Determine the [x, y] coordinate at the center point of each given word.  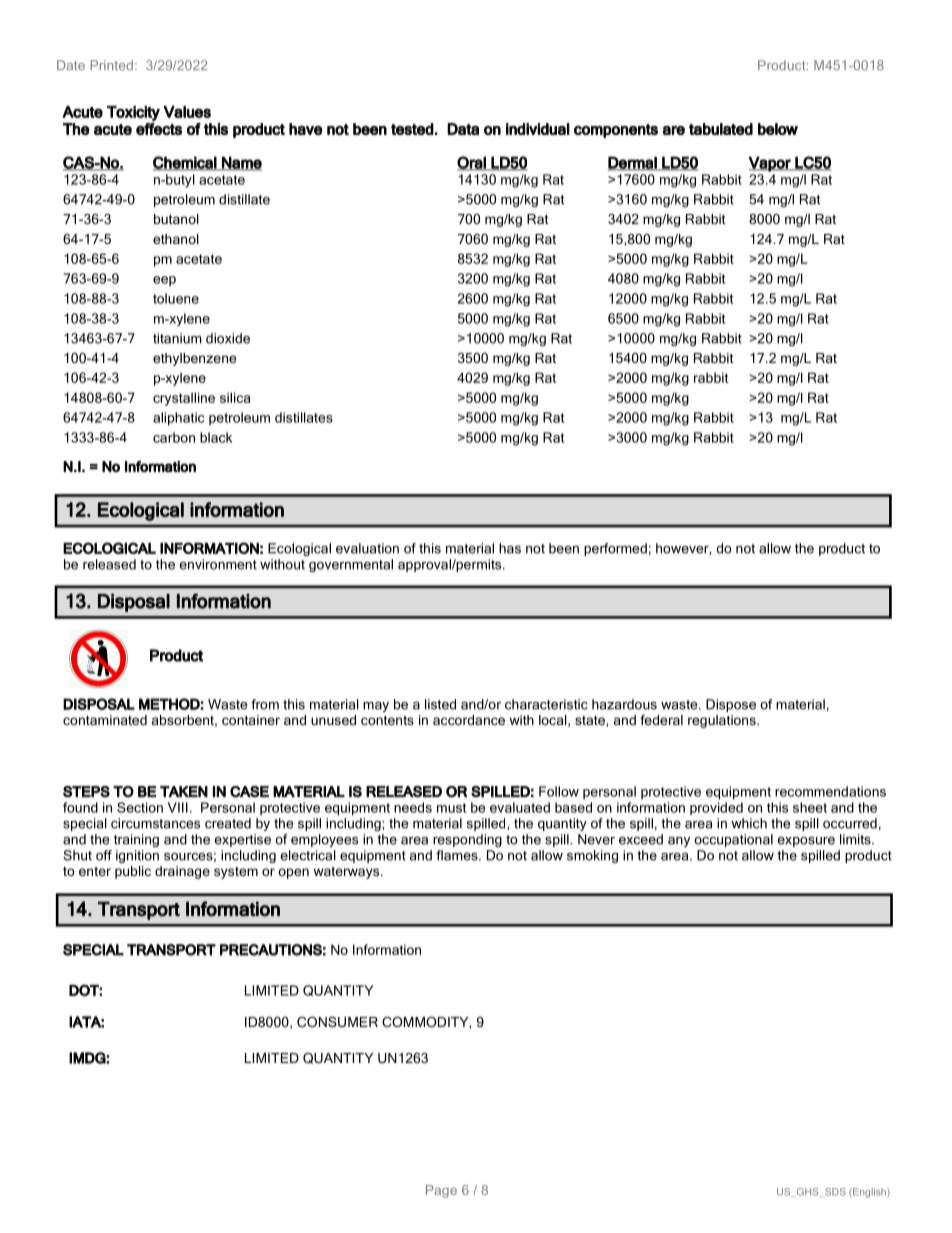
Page [441, 1191]
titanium [177, 338]
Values [187, 112]
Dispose [731, 705]
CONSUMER [337, 1022]
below [778, 129]
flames [458, 855]
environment [218, 564]
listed [440, 704]
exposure [806, 842]
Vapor [771, 164]
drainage [182, 872]
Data [463, 129]
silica [235, 397]
